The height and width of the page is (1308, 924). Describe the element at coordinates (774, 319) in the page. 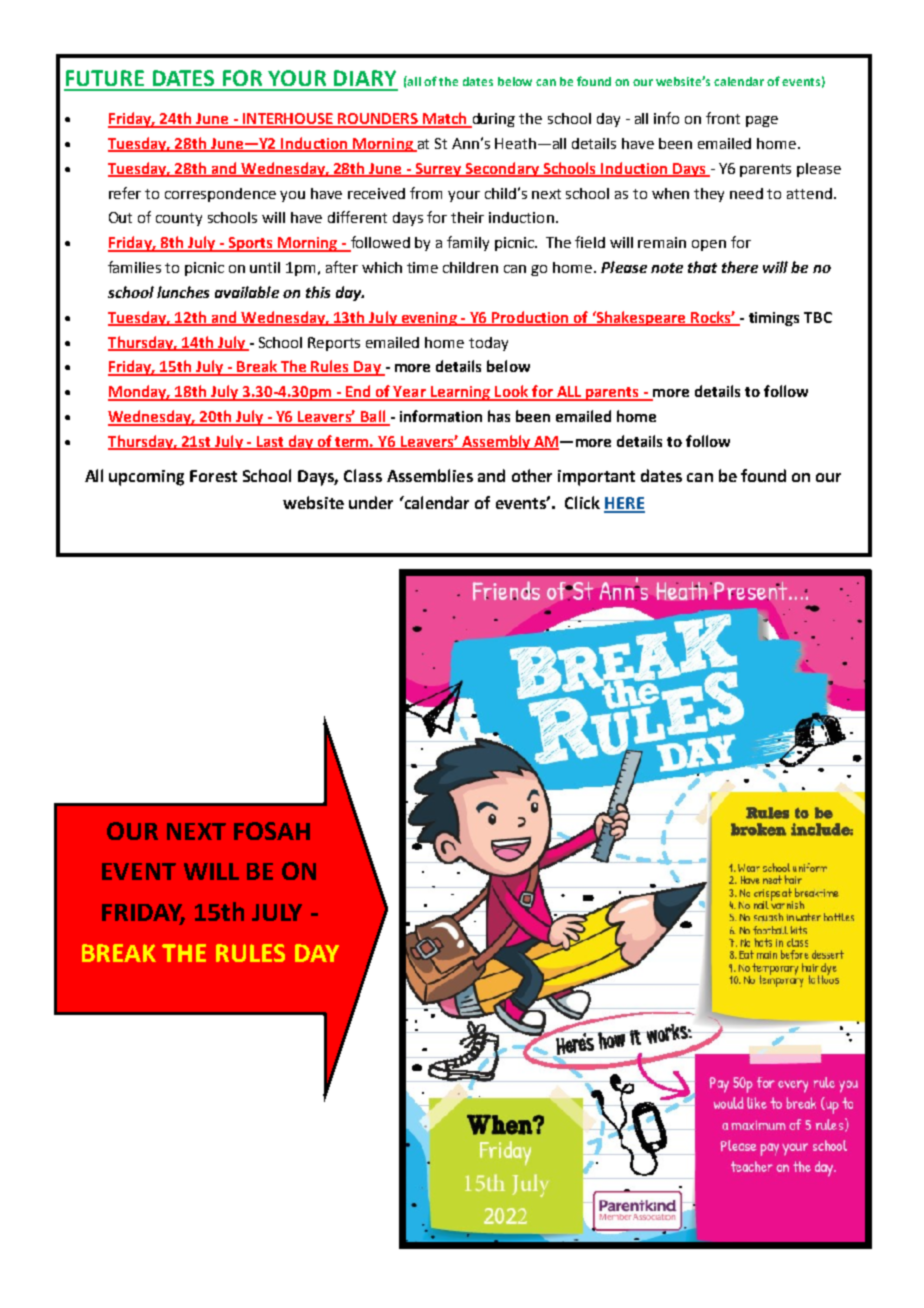

I see `timings` at that location.
